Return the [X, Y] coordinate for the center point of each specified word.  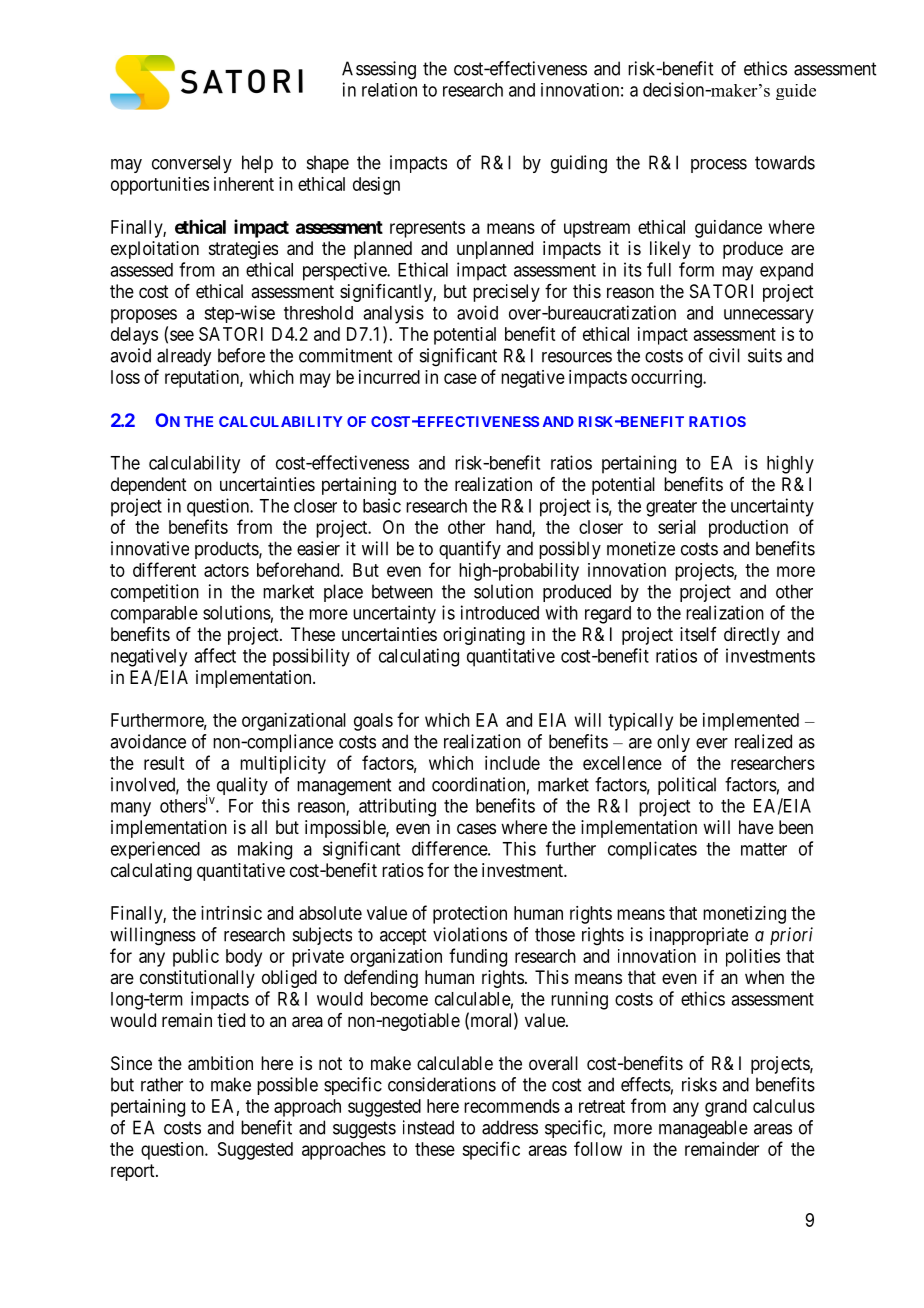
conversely [192, 164]
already [184, 357]
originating [484, 636]
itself [698, 634]
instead [428, 1127]
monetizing [744, 915]
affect [215, 655]
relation [389, 90]
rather [162, 1084]
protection [470, 915]
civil [724, 355]
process [719, 166]
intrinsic [231, 913]
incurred [389, 377]
